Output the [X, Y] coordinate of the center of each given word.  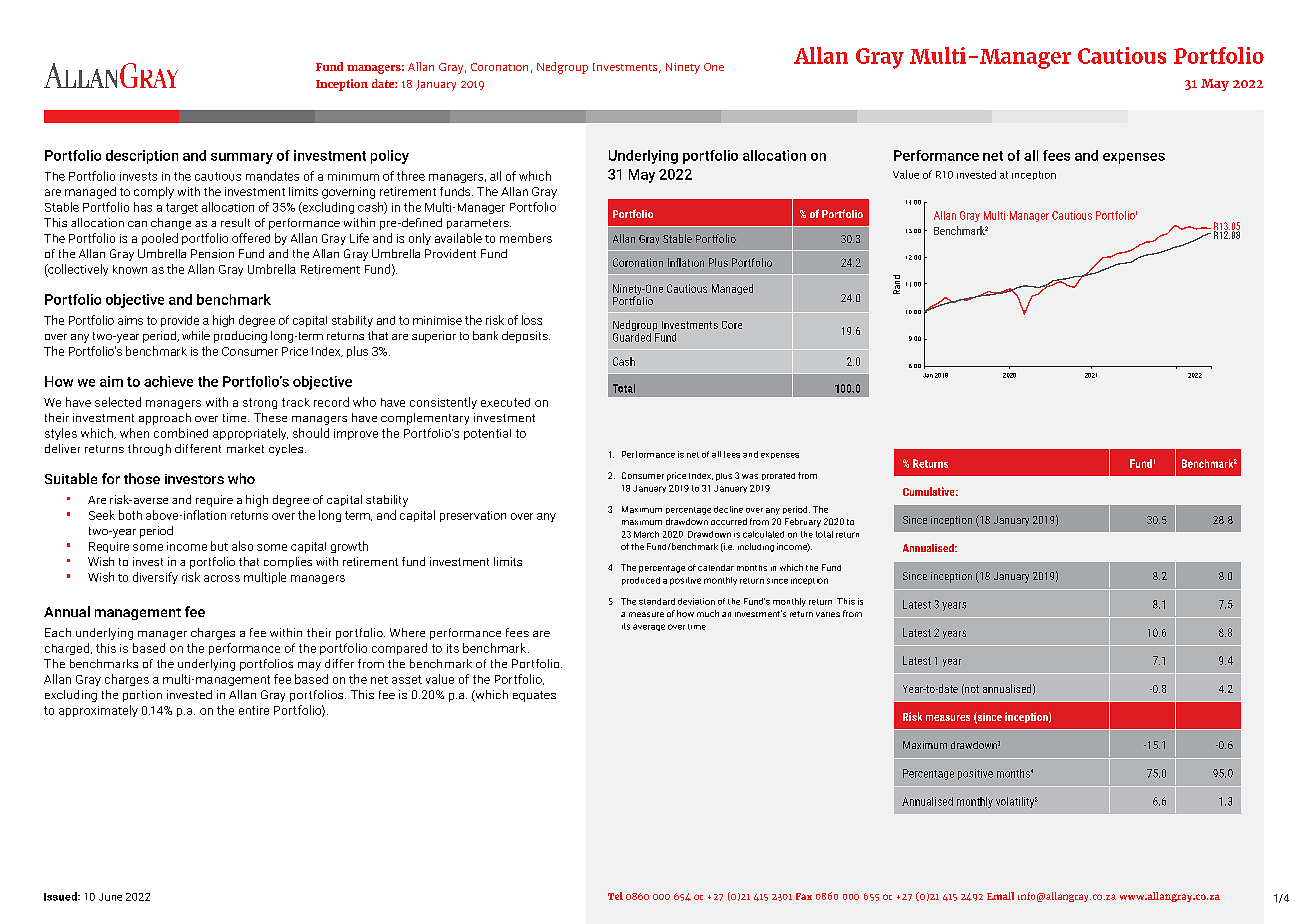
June [110, 897]
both [130, 515]
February [803, 522]
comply [154, 193]
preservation [473, 516]
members [526, 238]
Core [732, 325]
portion [142, 696]
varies [828, 614]
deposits [526, 337]
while [196, 335]
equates [534, 696]
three [411, 176]
